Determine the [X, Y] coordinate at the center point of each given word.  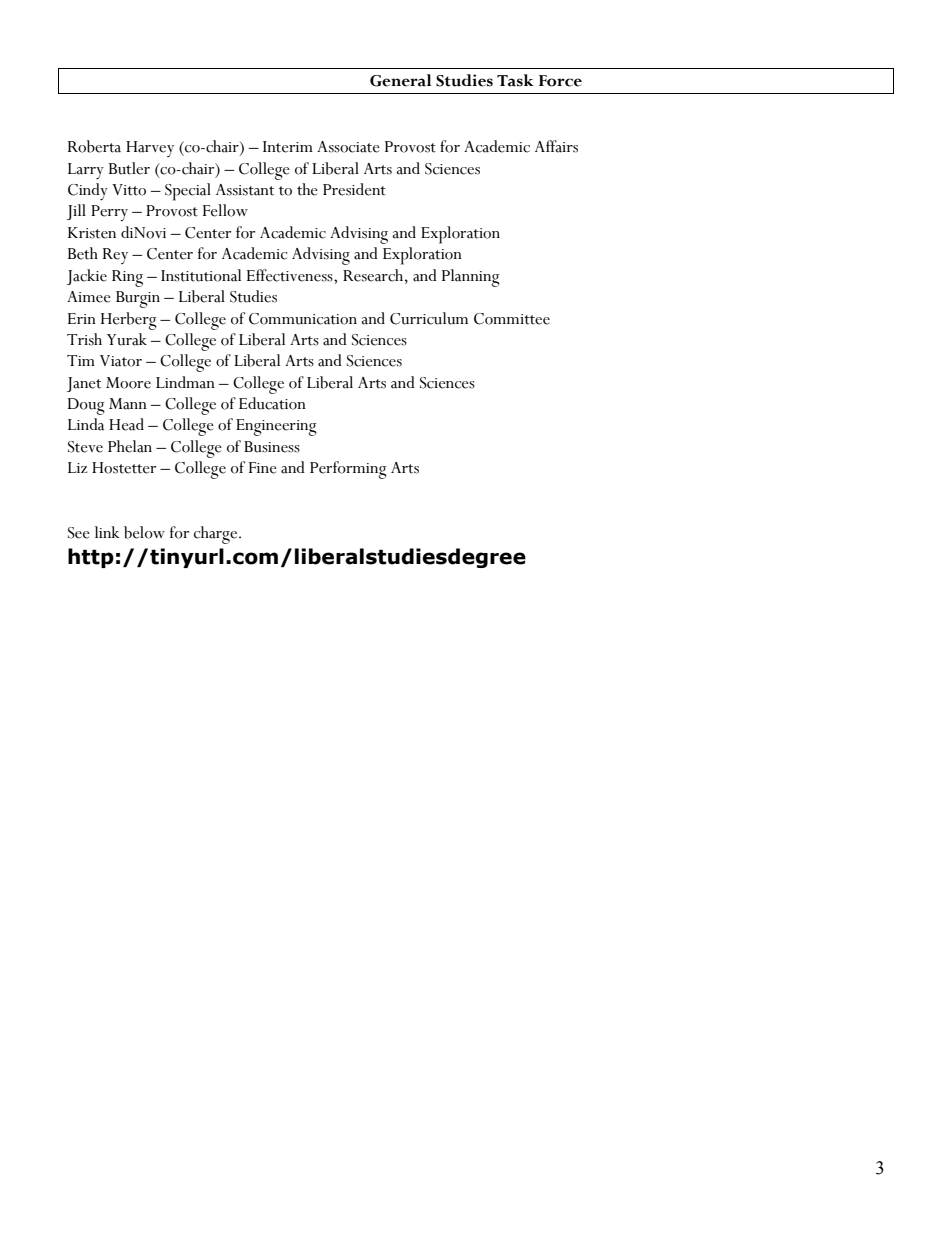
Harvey [150, 149]
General [400, 80]
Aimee [89, 297]
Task [515, 80]
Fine [263, 468]
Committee [512, 319]
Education [272, 403]
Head [126, 424]
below [144, 532]
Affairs [556, 146]
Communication [303, 319]
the [307, 189]
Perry [109, 213]
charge [215, 535]
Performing [348, 470]
